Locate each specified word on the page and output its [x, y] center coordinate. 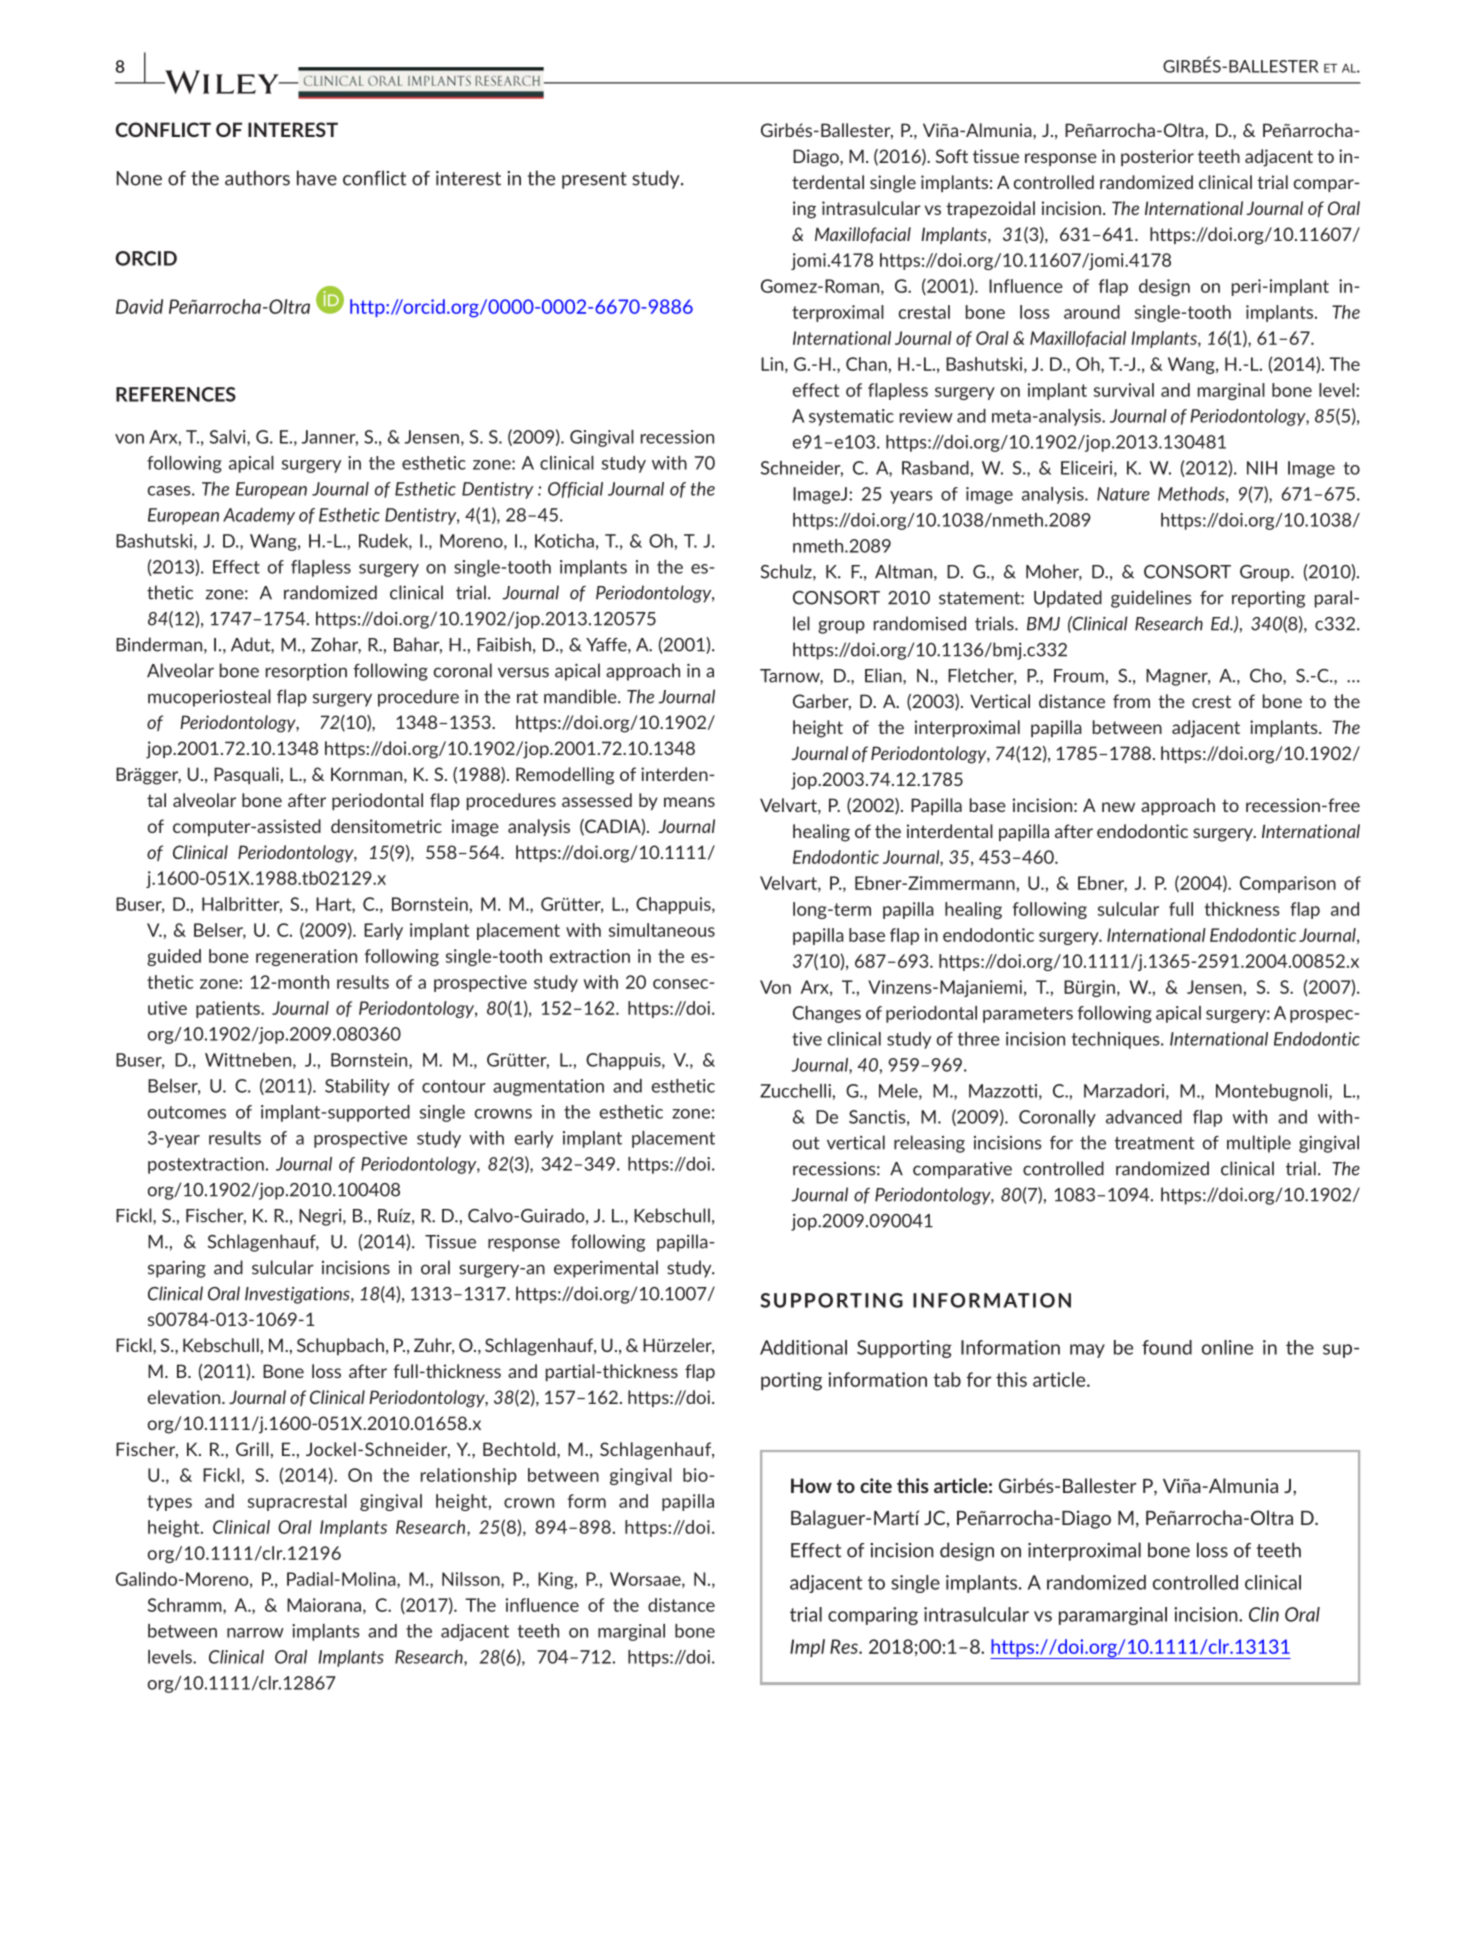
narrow [255, 1633]
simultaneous [662, 930]
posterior [1157, 157]
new [1118, 807]
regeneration [306, 957]
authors [257, 178]
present [594, 180]
